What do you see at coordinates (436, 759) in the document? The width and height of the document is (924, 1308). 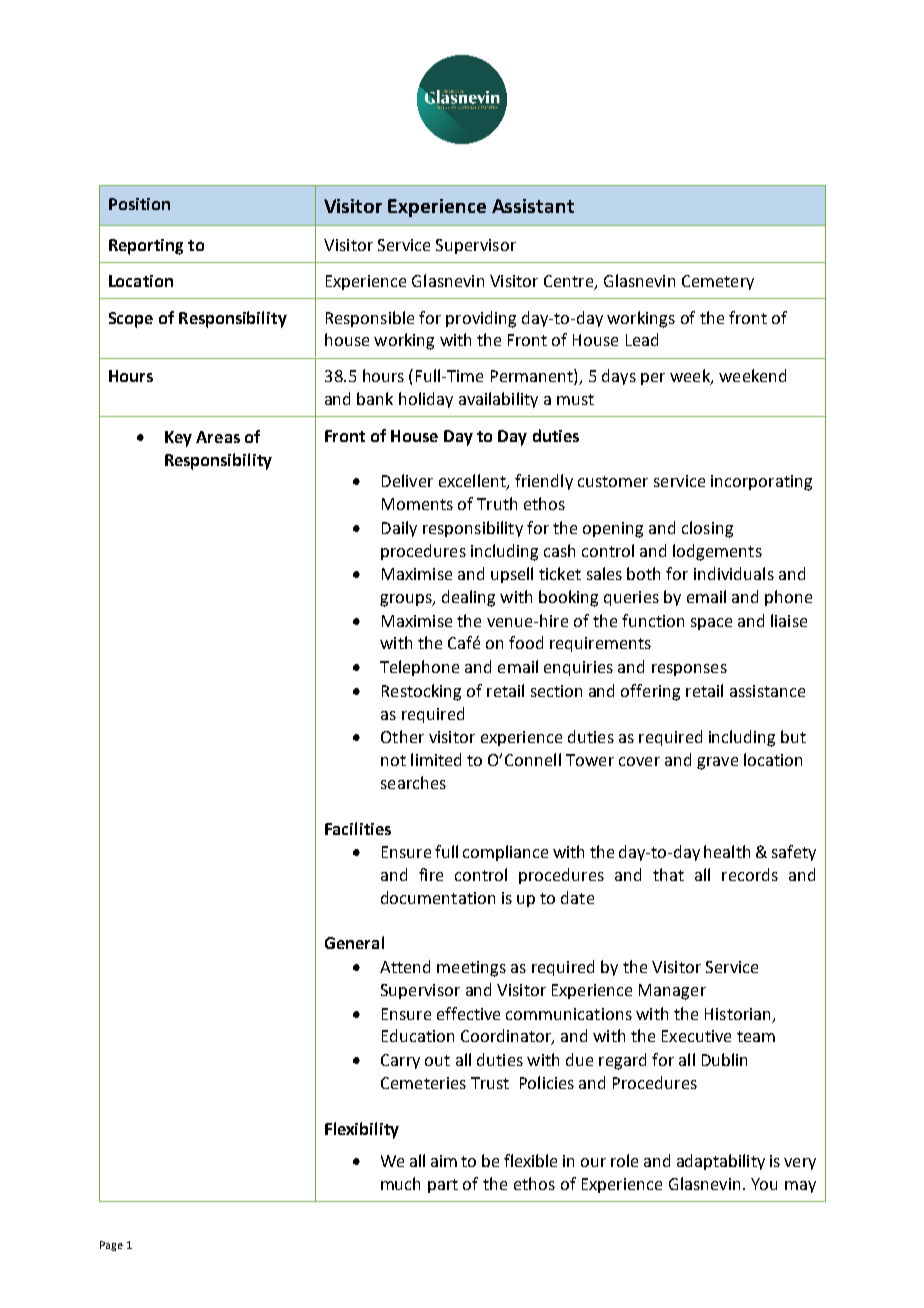 I see `limited` at bounding box center [436, 759].
